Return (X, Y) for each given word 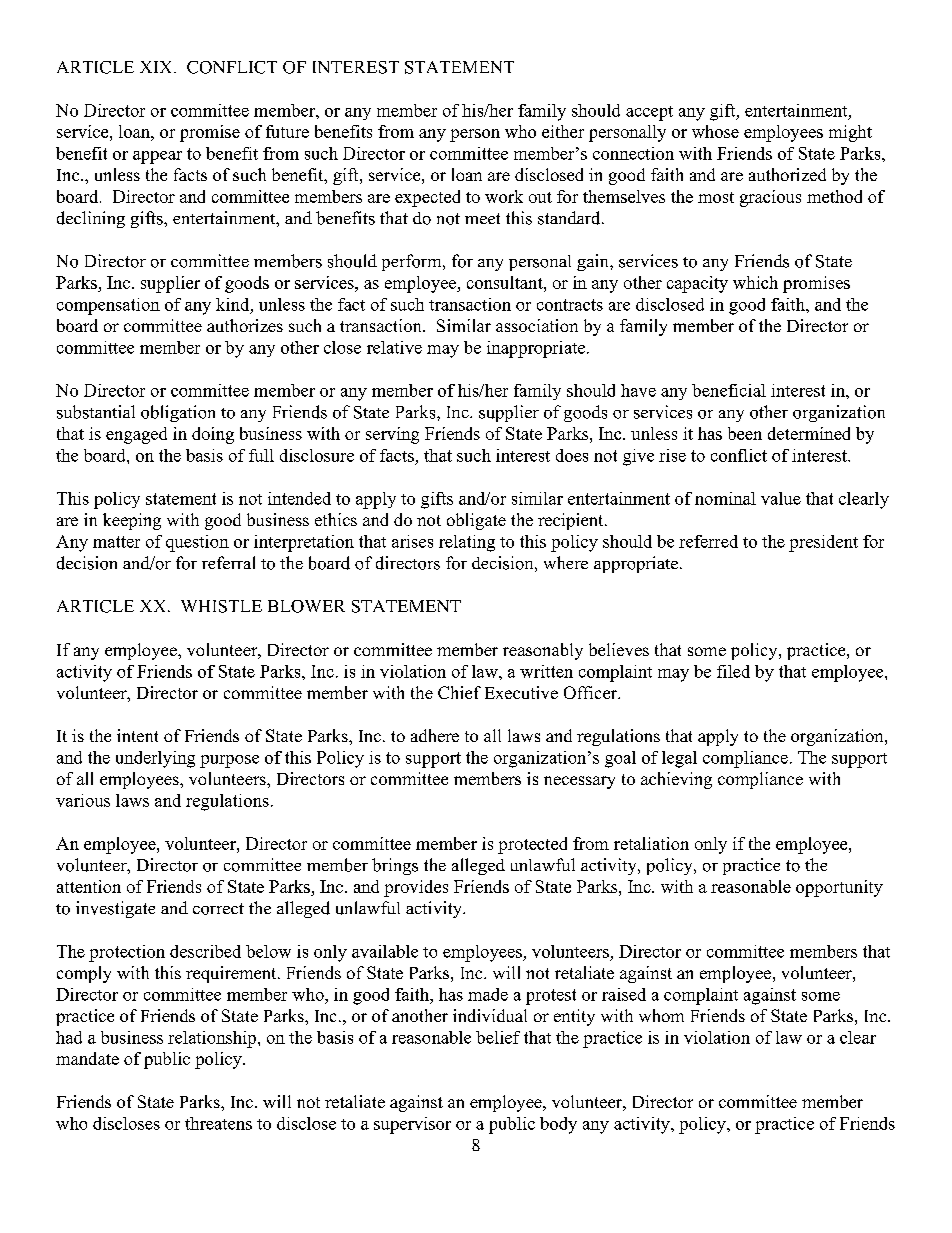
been (745, 433)
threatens (218, 1123)
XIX (157, 67)
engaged (136, 435)
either (563, 131)
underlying (155, 759)
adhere (435, 735)
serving (392, 435)
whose (715, 131)
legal (679, 759)
